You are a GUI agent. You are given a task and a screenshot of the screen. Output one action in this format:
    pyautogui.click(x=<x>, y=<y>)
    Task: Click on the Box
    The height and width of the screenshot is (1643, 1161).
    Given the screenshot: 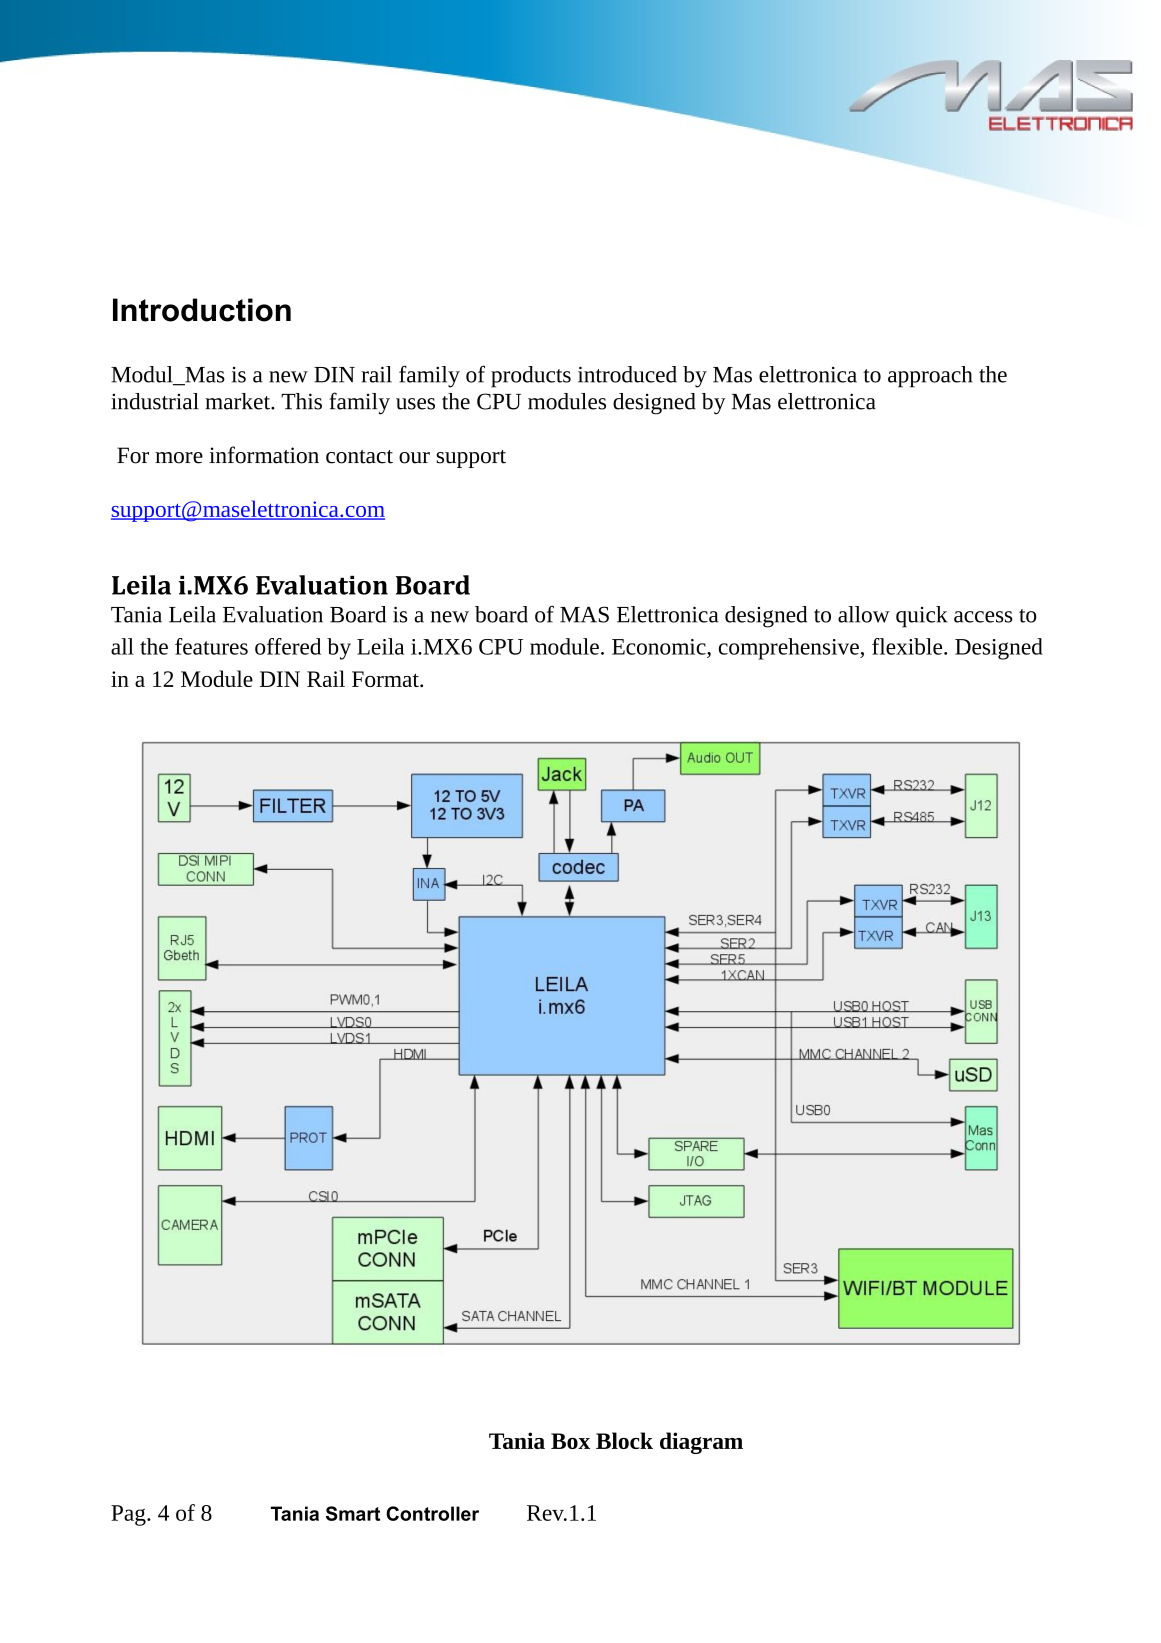 What is the action you would take?
    pyautogui.click(x=570, y=1441)
